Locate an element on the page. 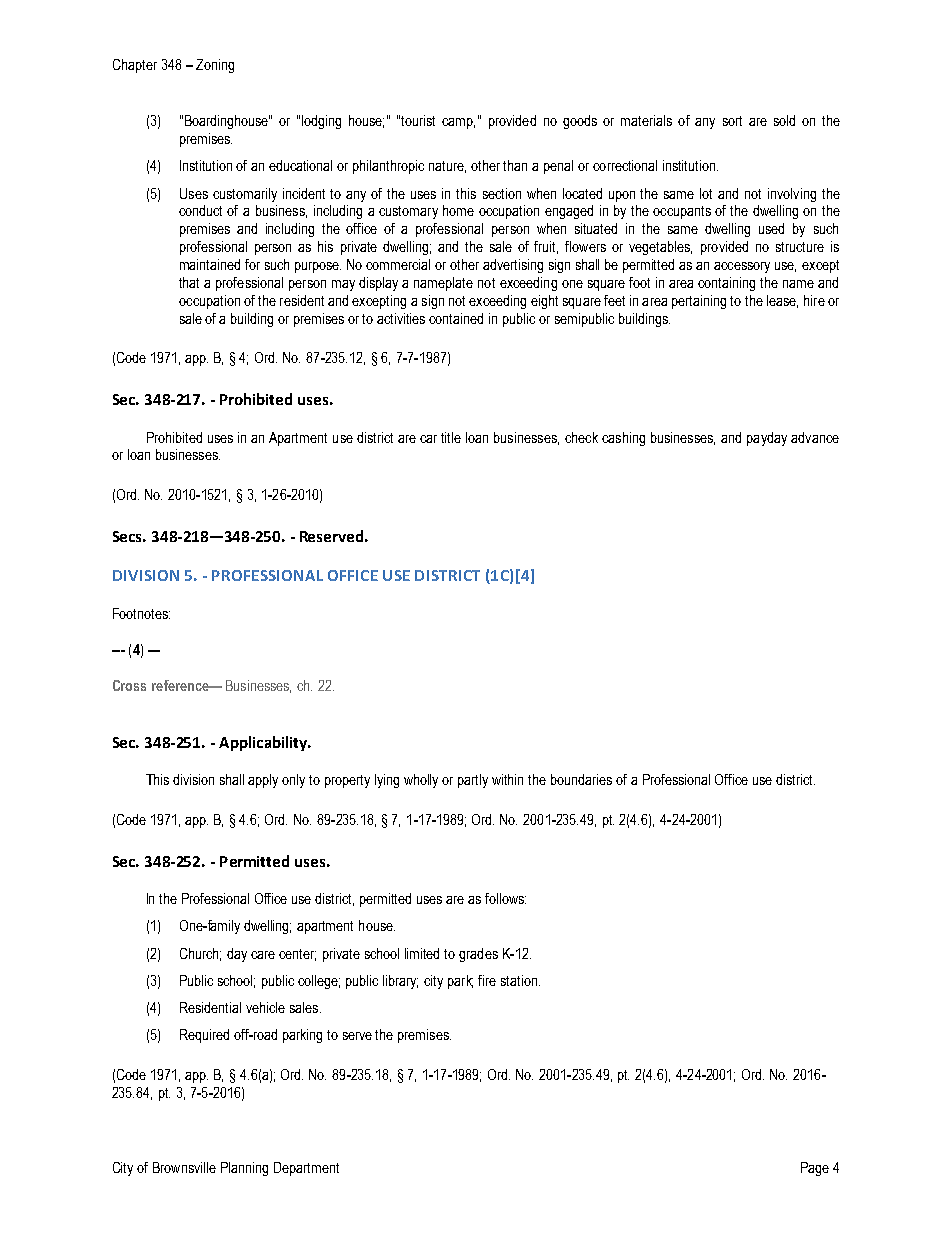 The image size is (952, 1233). Page is located at coordinates (815, 1169).
